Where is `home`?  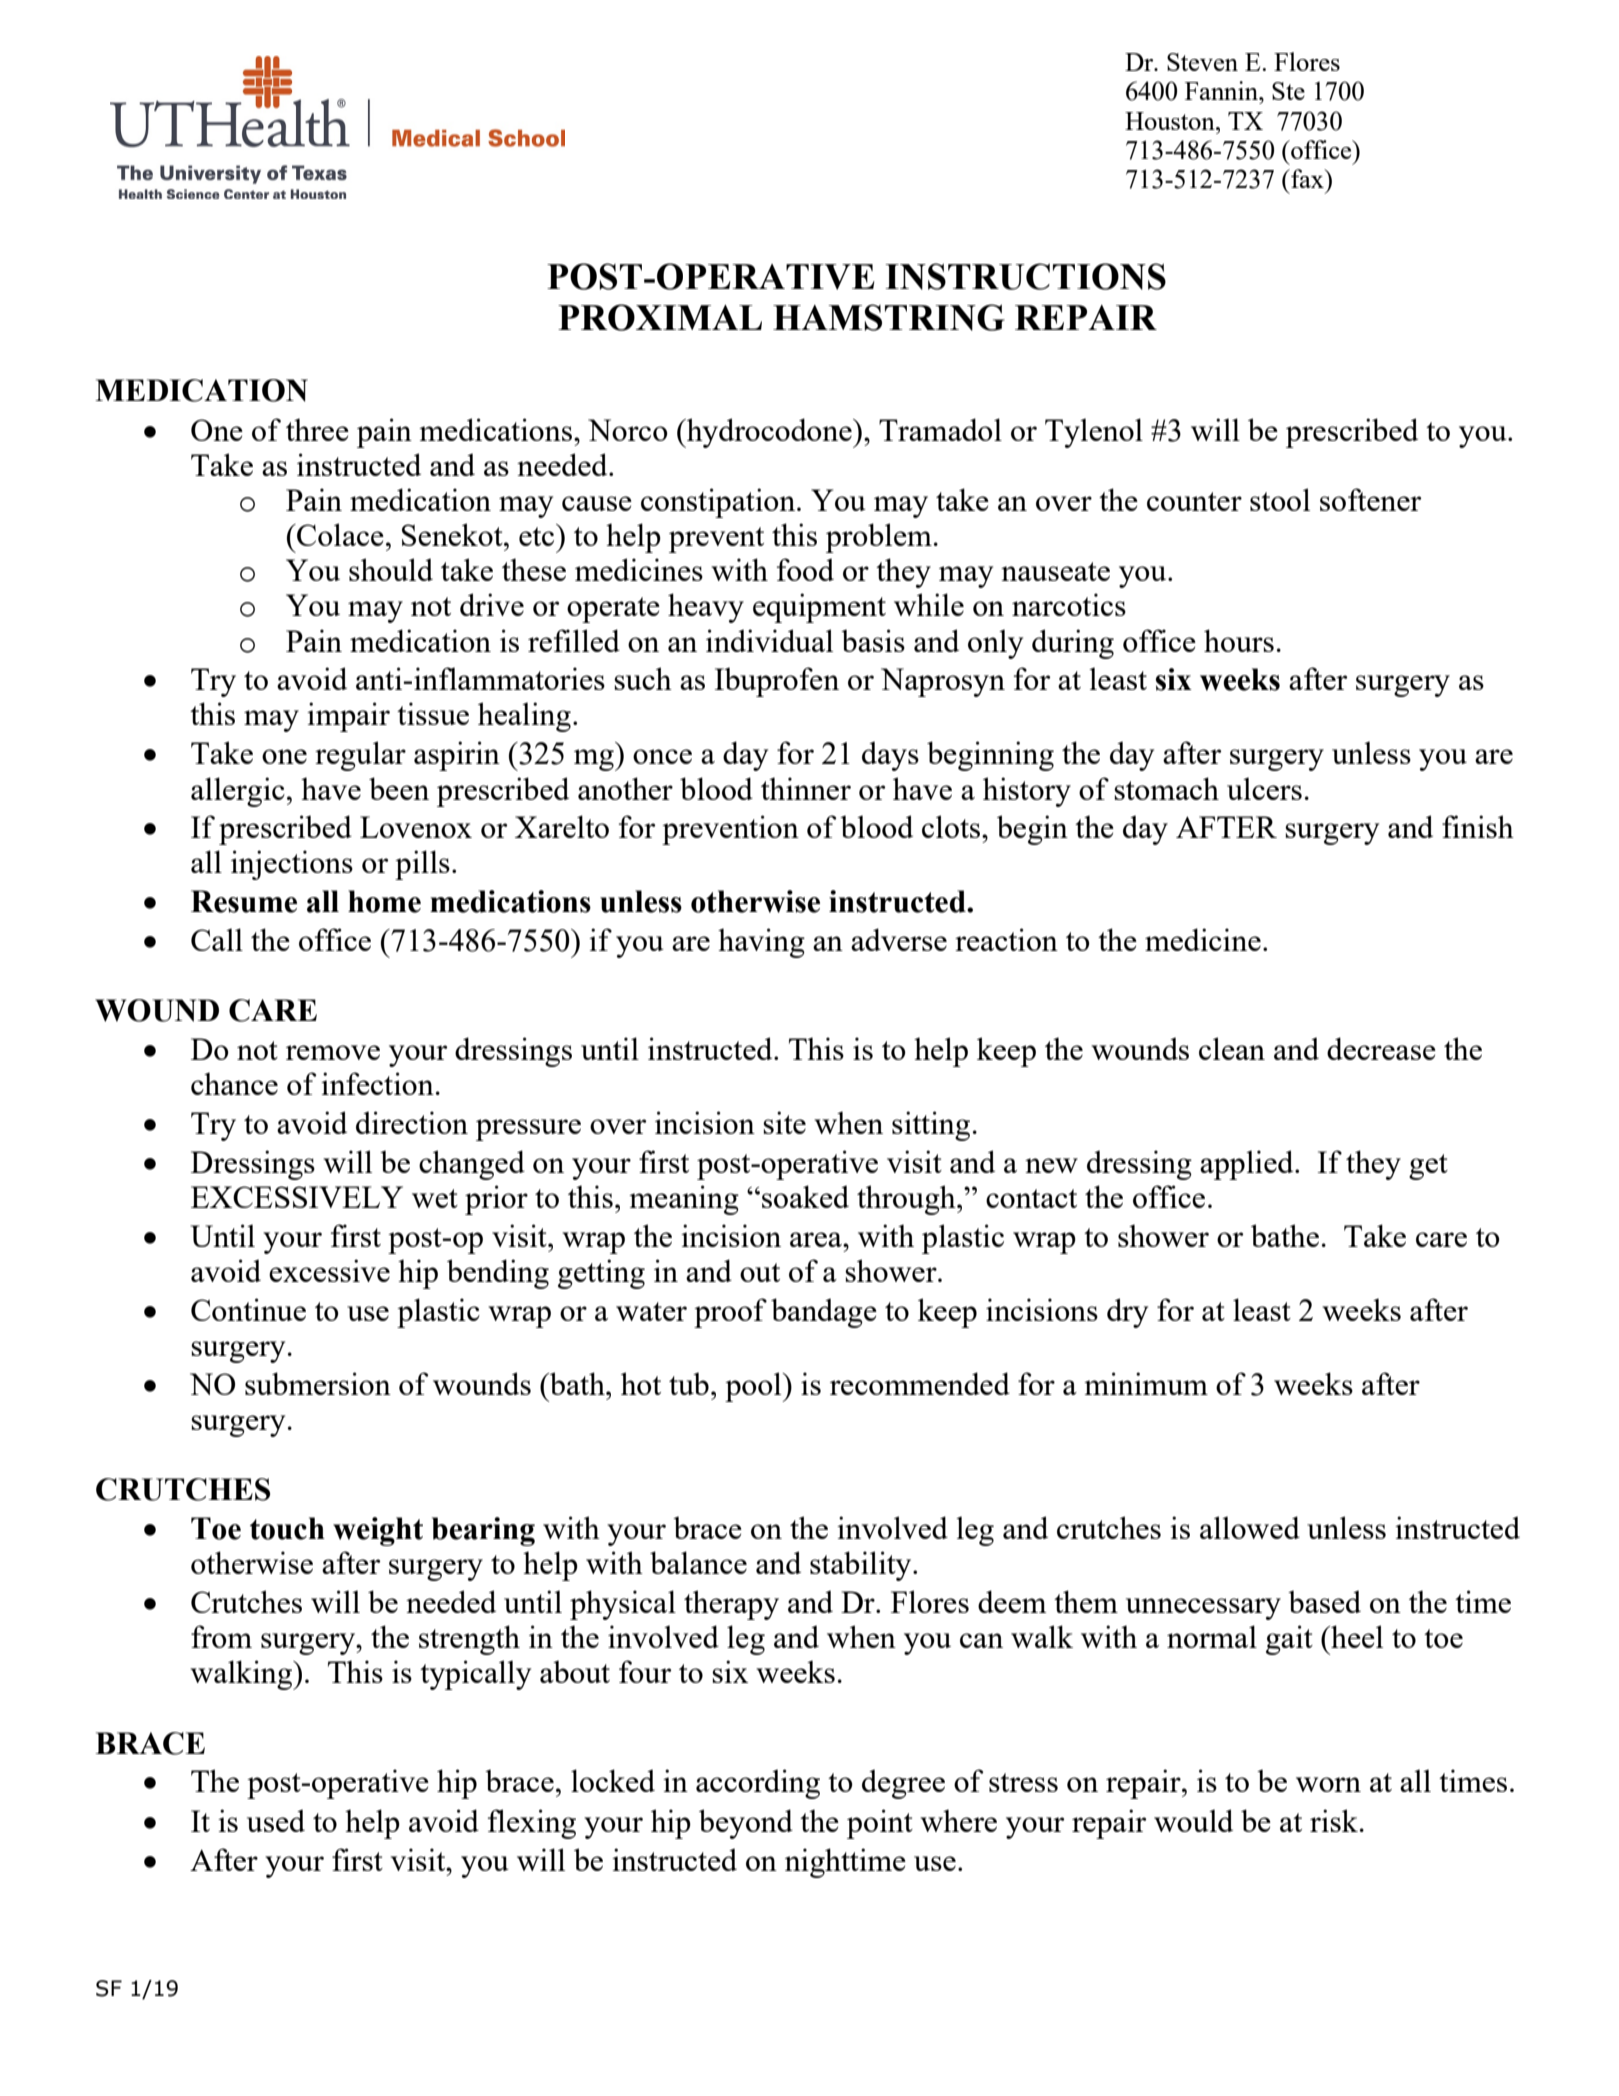 home is located at coordinates (384, 901).
